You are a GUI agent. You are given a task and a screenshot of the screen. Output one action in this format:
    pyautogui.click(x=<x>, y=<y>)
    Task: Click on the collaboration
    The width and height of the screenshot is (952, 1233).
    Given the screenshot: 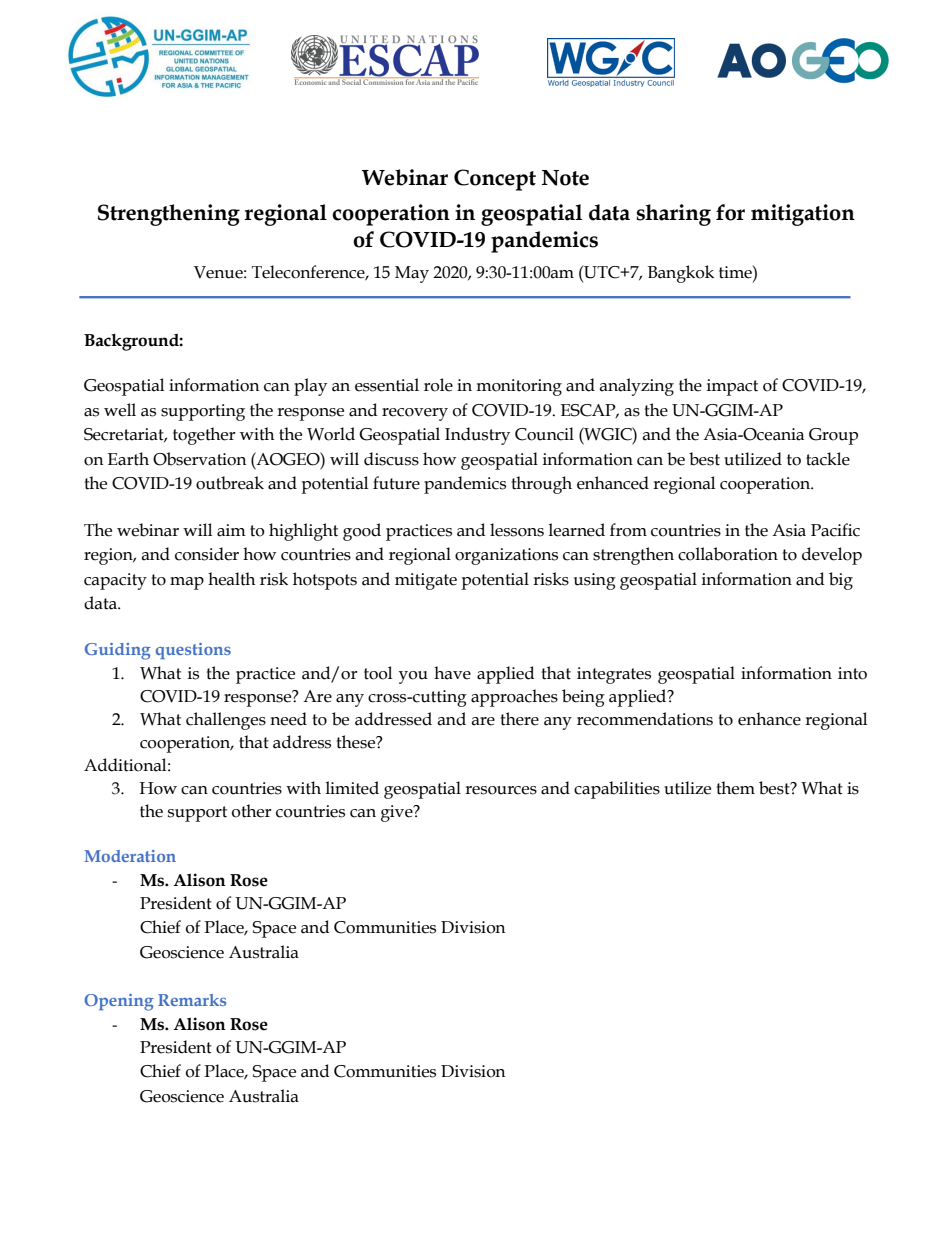 What is the action you would take?
    pyautogui.click(x=728, y=554)
